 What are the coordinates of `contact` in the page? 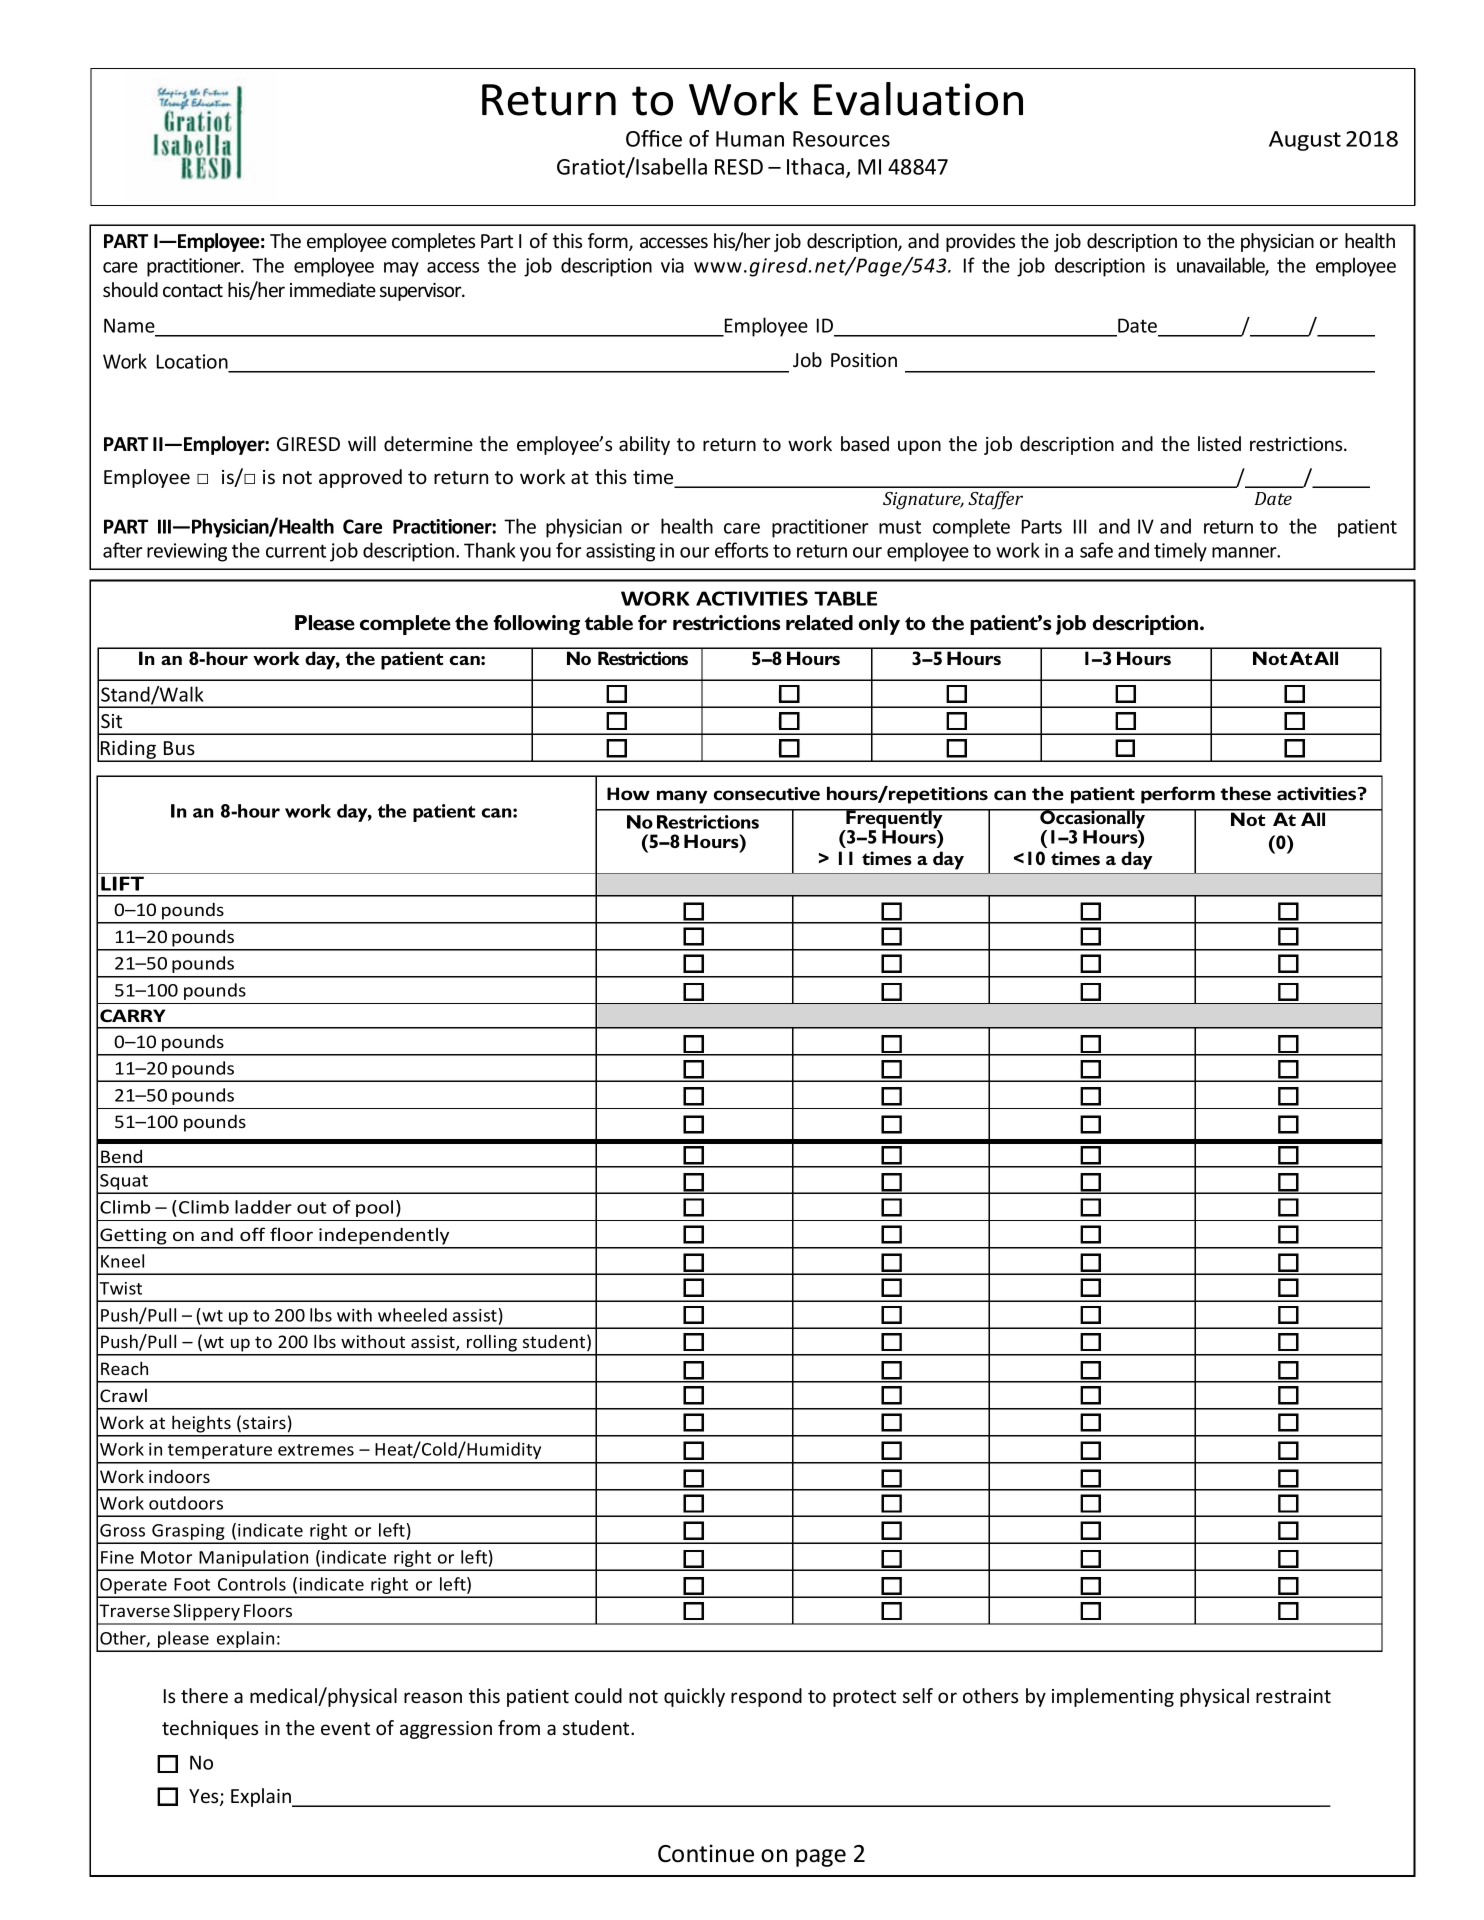 It's located at (193, 290).
